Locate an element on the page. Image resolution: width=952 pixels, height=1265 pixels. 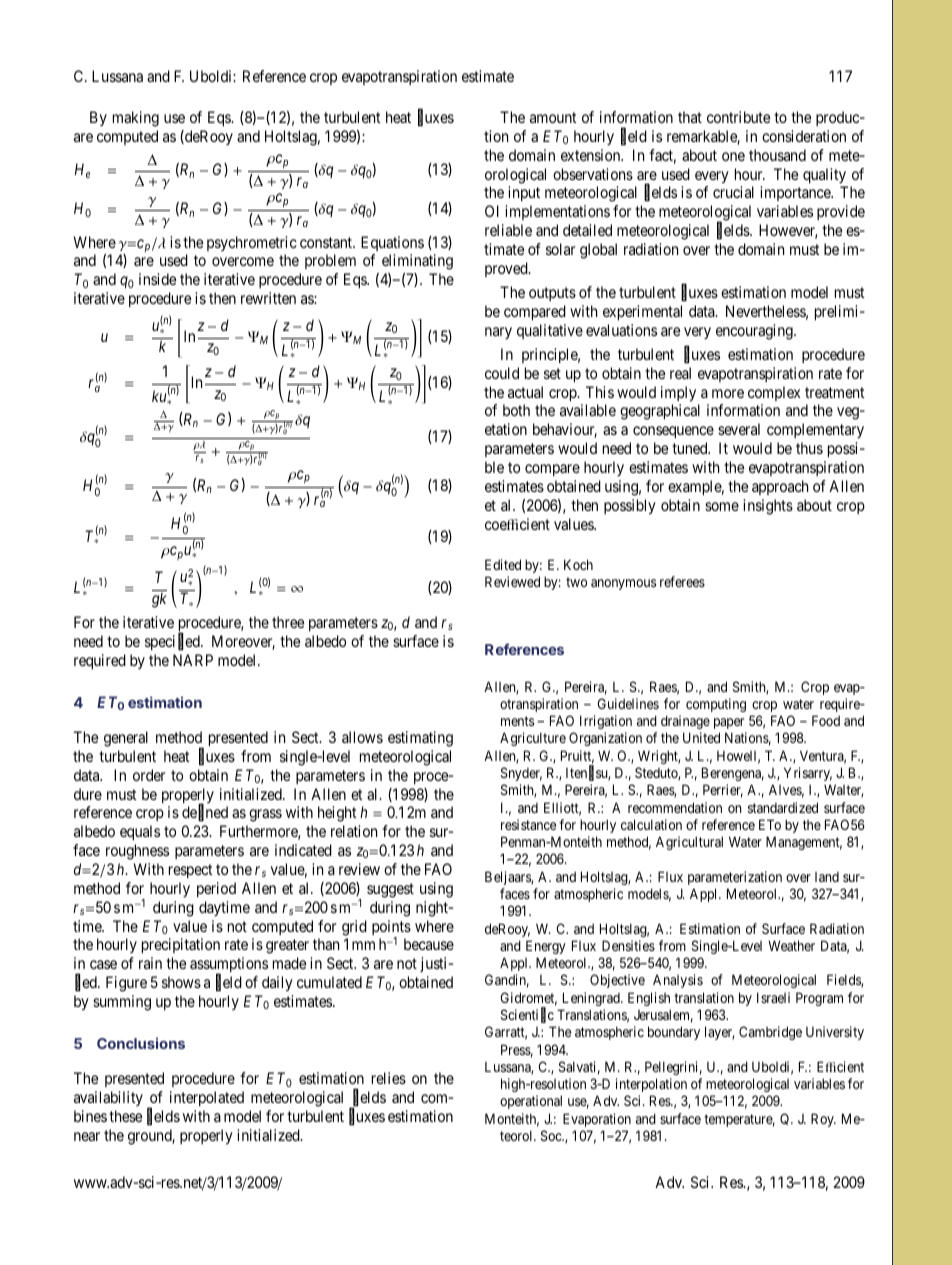
insights is located at coordinates (768, 507).
